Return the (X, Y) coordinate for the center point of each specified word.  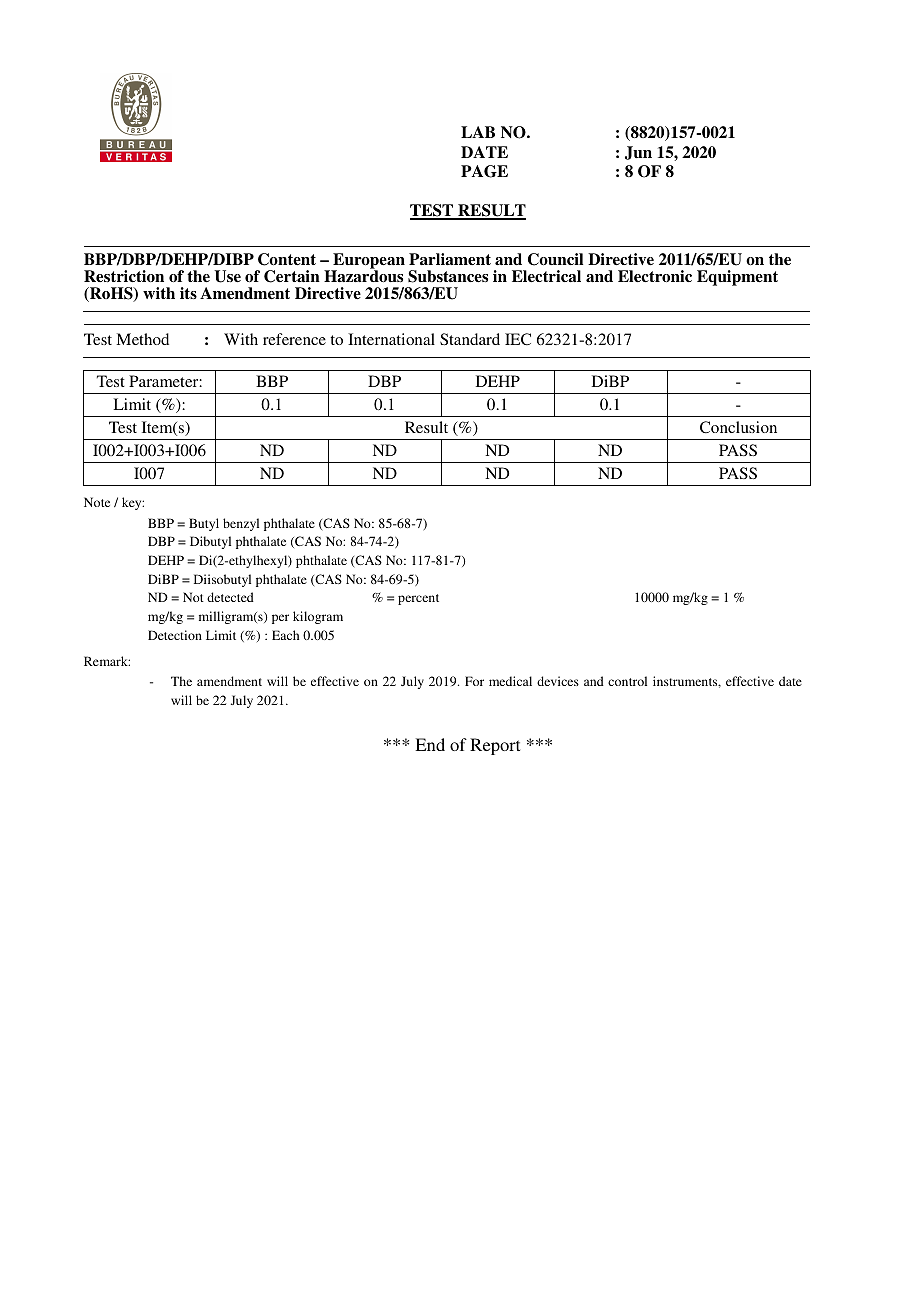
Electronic (655, 276)
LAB (478, 132)
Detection (175, 635)
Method (142, 339)
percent (418, 599)
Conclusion (738, 427)
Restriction (124, 276)
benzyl (241, 524)
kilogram (318, 617)
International (391, 339)
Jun (638, 153)
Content (287, 259)
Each (285, 635)
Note (97, 502)
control (627, 681)
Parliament (450, 259)
